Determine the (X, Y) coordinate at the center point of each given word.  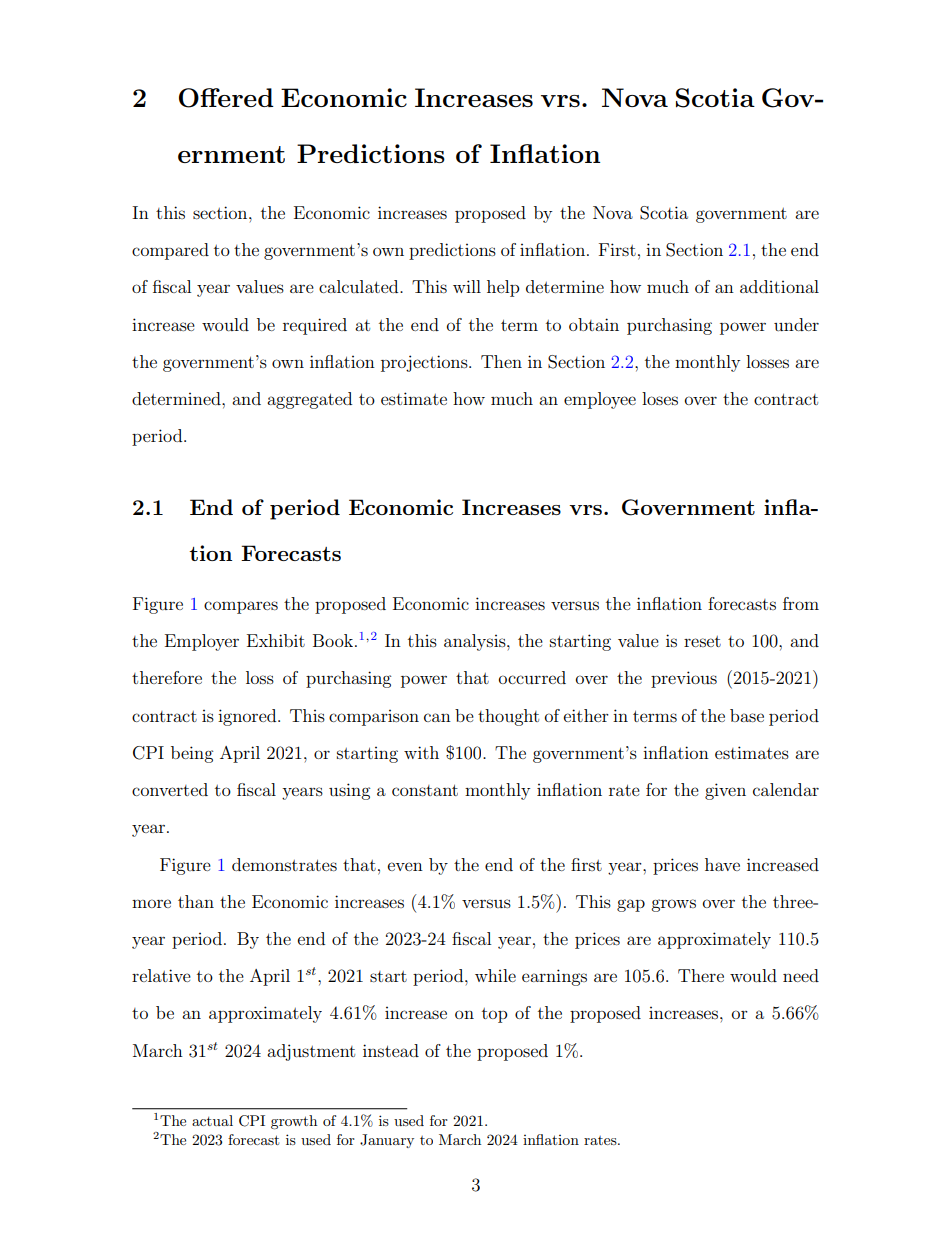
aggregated (309, 400)
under (796, 324)
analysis (476, 642)
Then (501, 361)
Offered (226, 98)
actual (212, 1120)
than (196, 901)
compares (241, 607)
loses (660, 398)
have (722, 864)
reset (702, 641)
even (405, 866)
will (467, 286)
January (387, 1141)
